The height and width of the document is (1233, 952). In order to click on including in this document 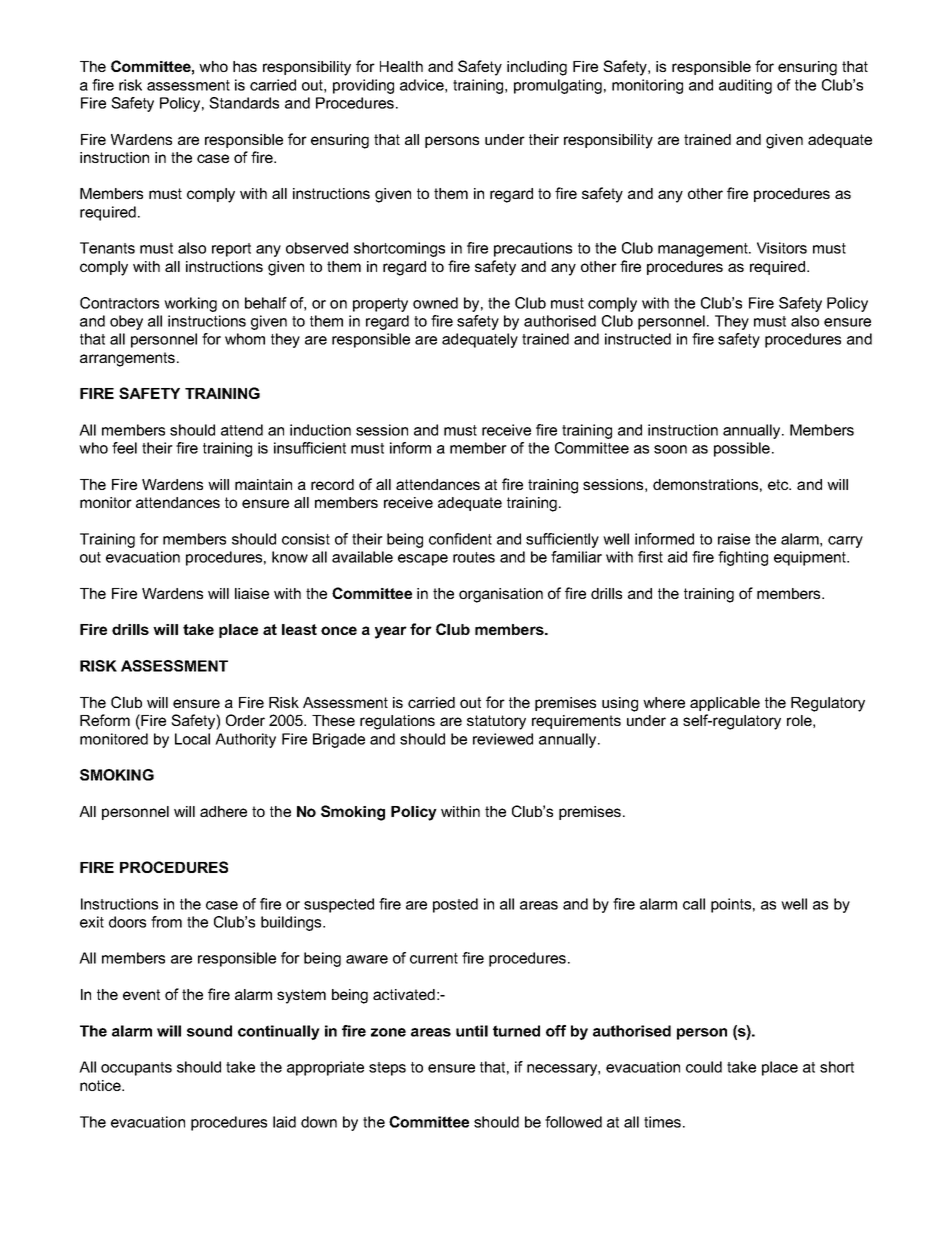, I will do `click(537, 68)`.
